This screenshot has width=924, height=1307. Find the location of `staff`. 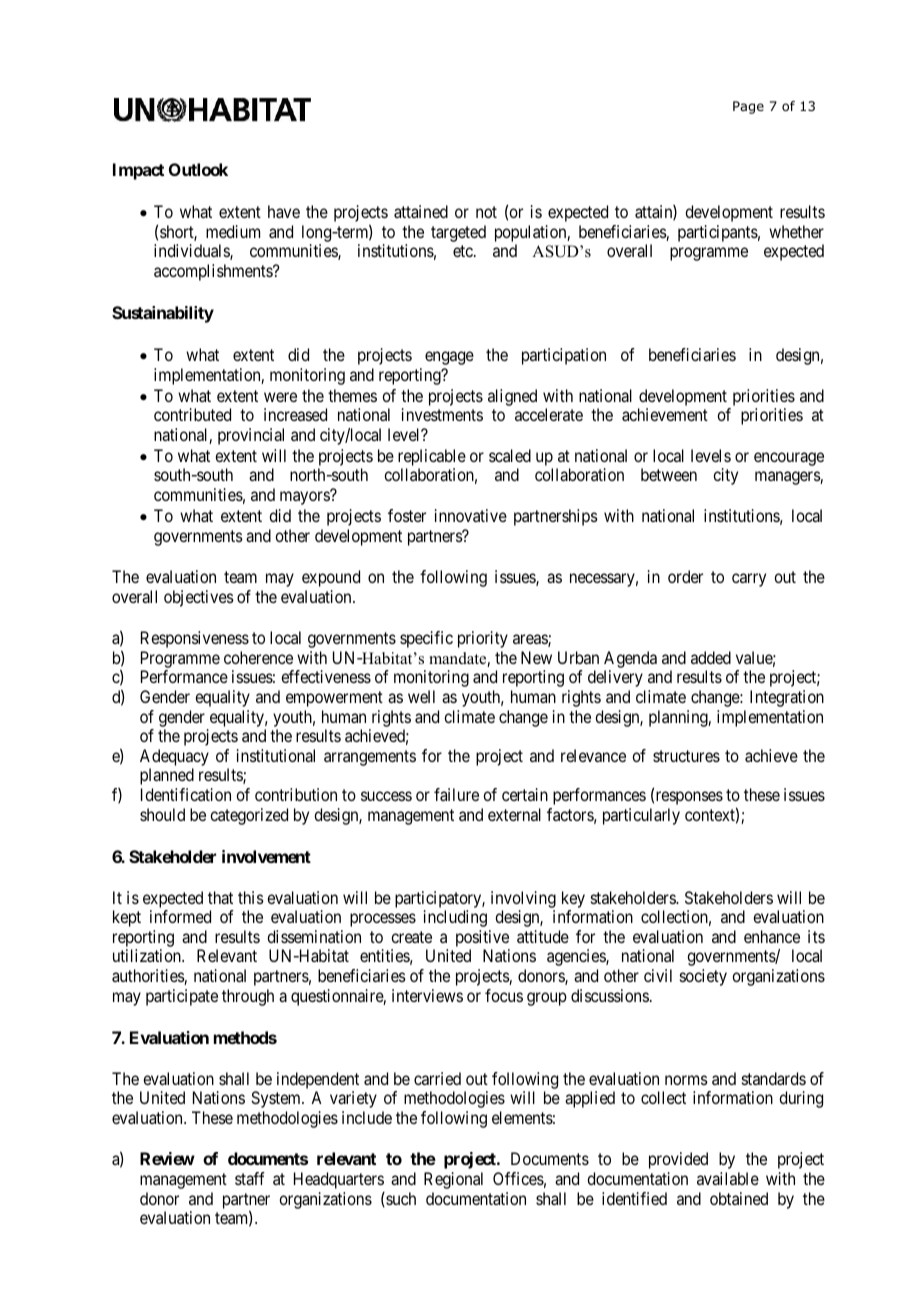

staff is located at coordinates (250, 1178).
